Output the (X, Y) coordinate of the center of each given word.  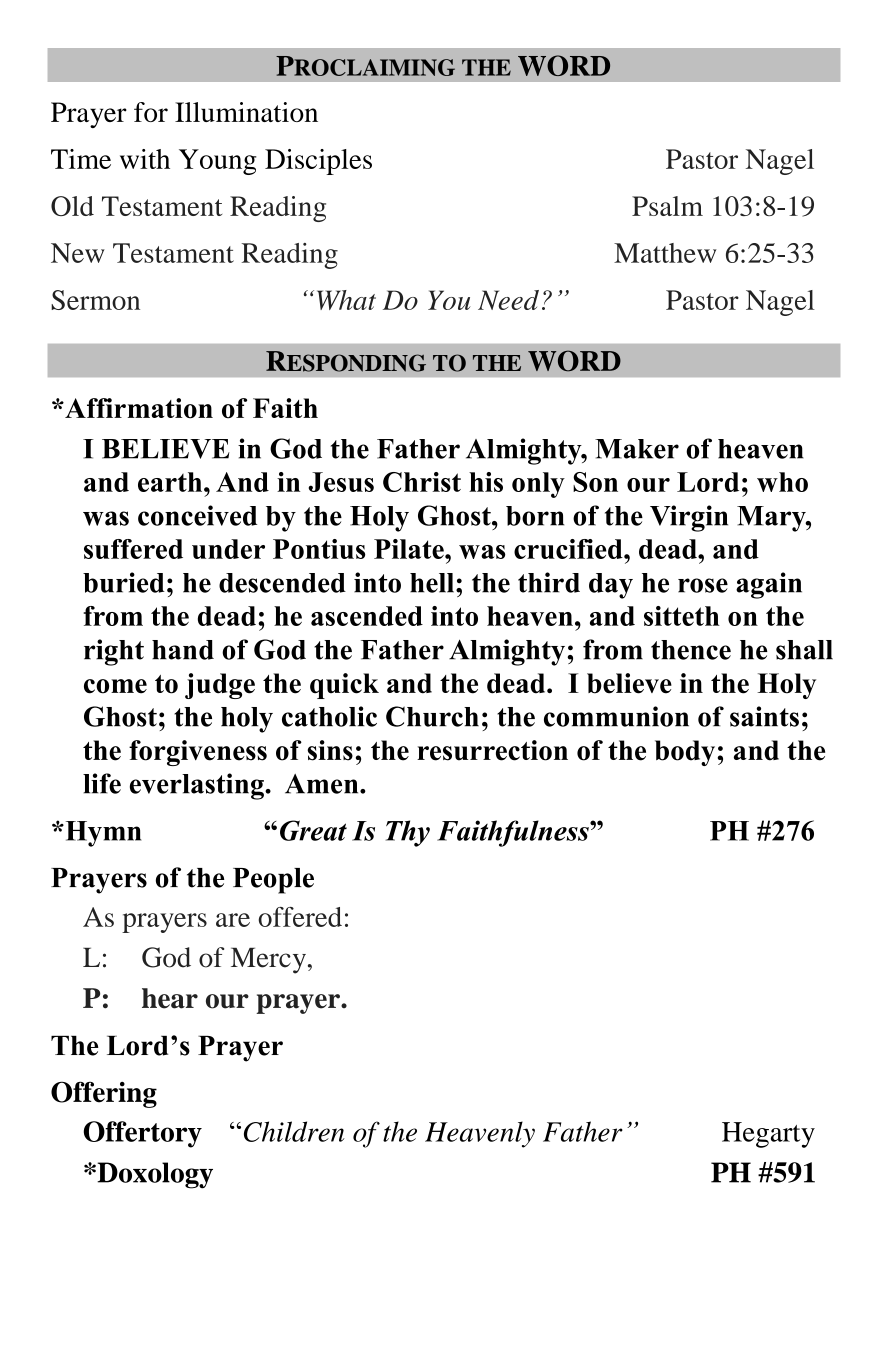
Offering (104, 1094)
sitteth (682, 616)
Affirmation (138, 408)
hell (433, 583)
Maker (637, 449)
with (145, 159)
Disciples (318, 162)
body (686, 753)
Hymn (102, 834)
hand (183, 650)
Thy (408, 833)
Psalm (667, 206)
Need (508, 300)
